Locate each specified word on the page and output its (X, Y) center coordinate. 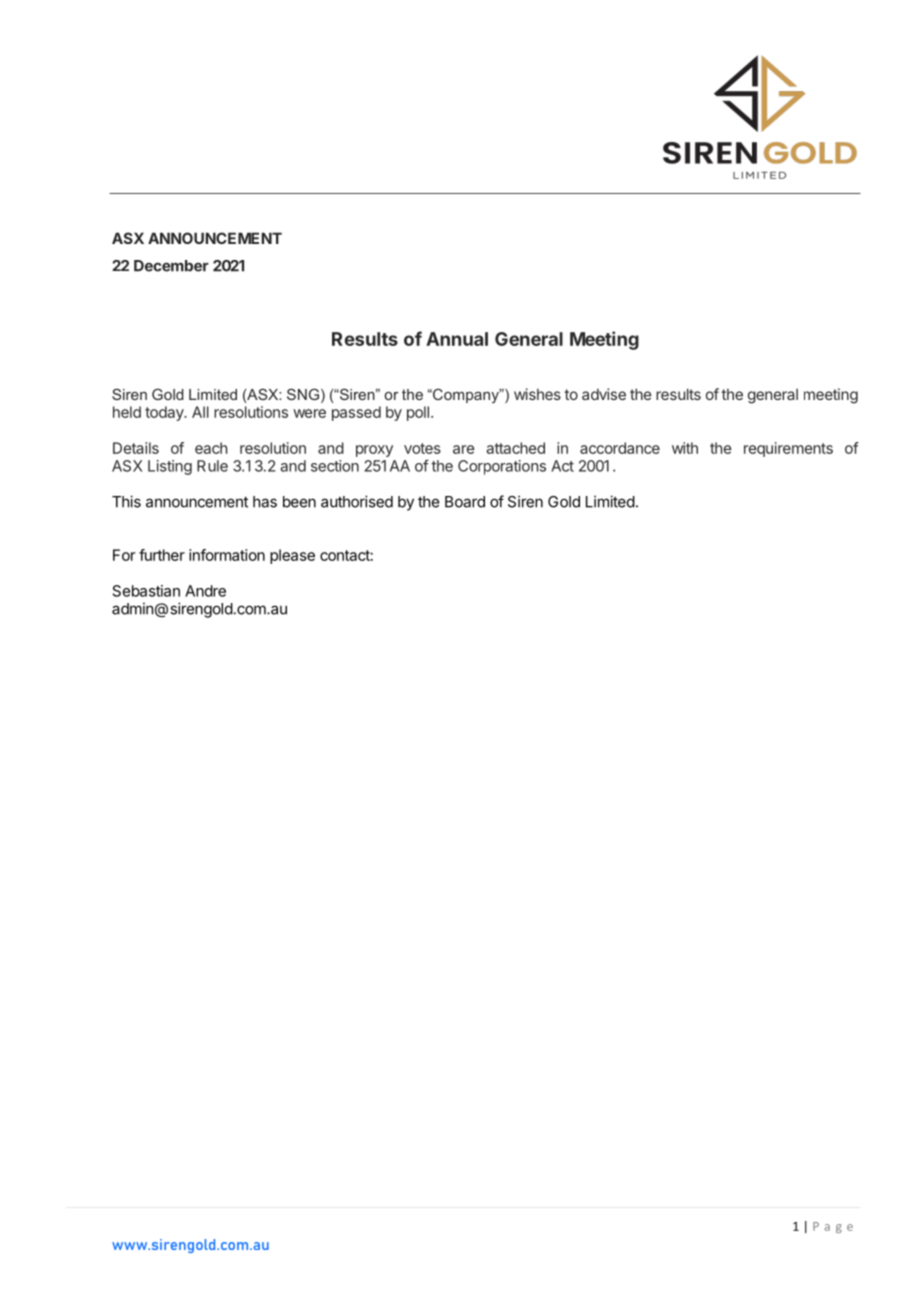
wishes (537, 394)
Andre (205, 591)
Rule (212, 466)
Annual (457, 339)
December (171, 266)
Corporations (502, 467)
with (685, 448)
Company (466, 395)
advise (604, 394)
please (292, 556)
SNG (303, 394)
